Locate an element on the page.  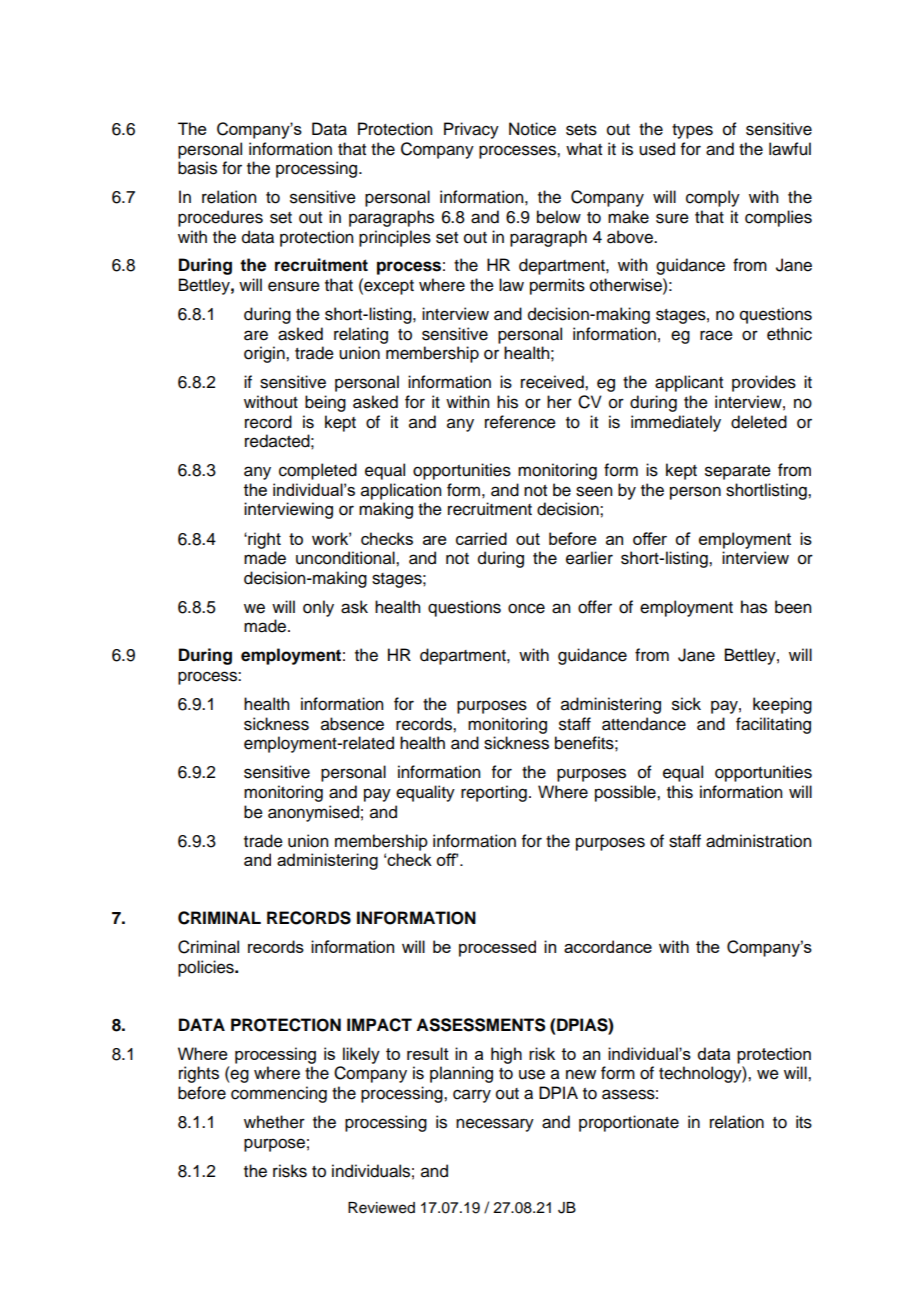
comply is located at coordinates (713, 198).
